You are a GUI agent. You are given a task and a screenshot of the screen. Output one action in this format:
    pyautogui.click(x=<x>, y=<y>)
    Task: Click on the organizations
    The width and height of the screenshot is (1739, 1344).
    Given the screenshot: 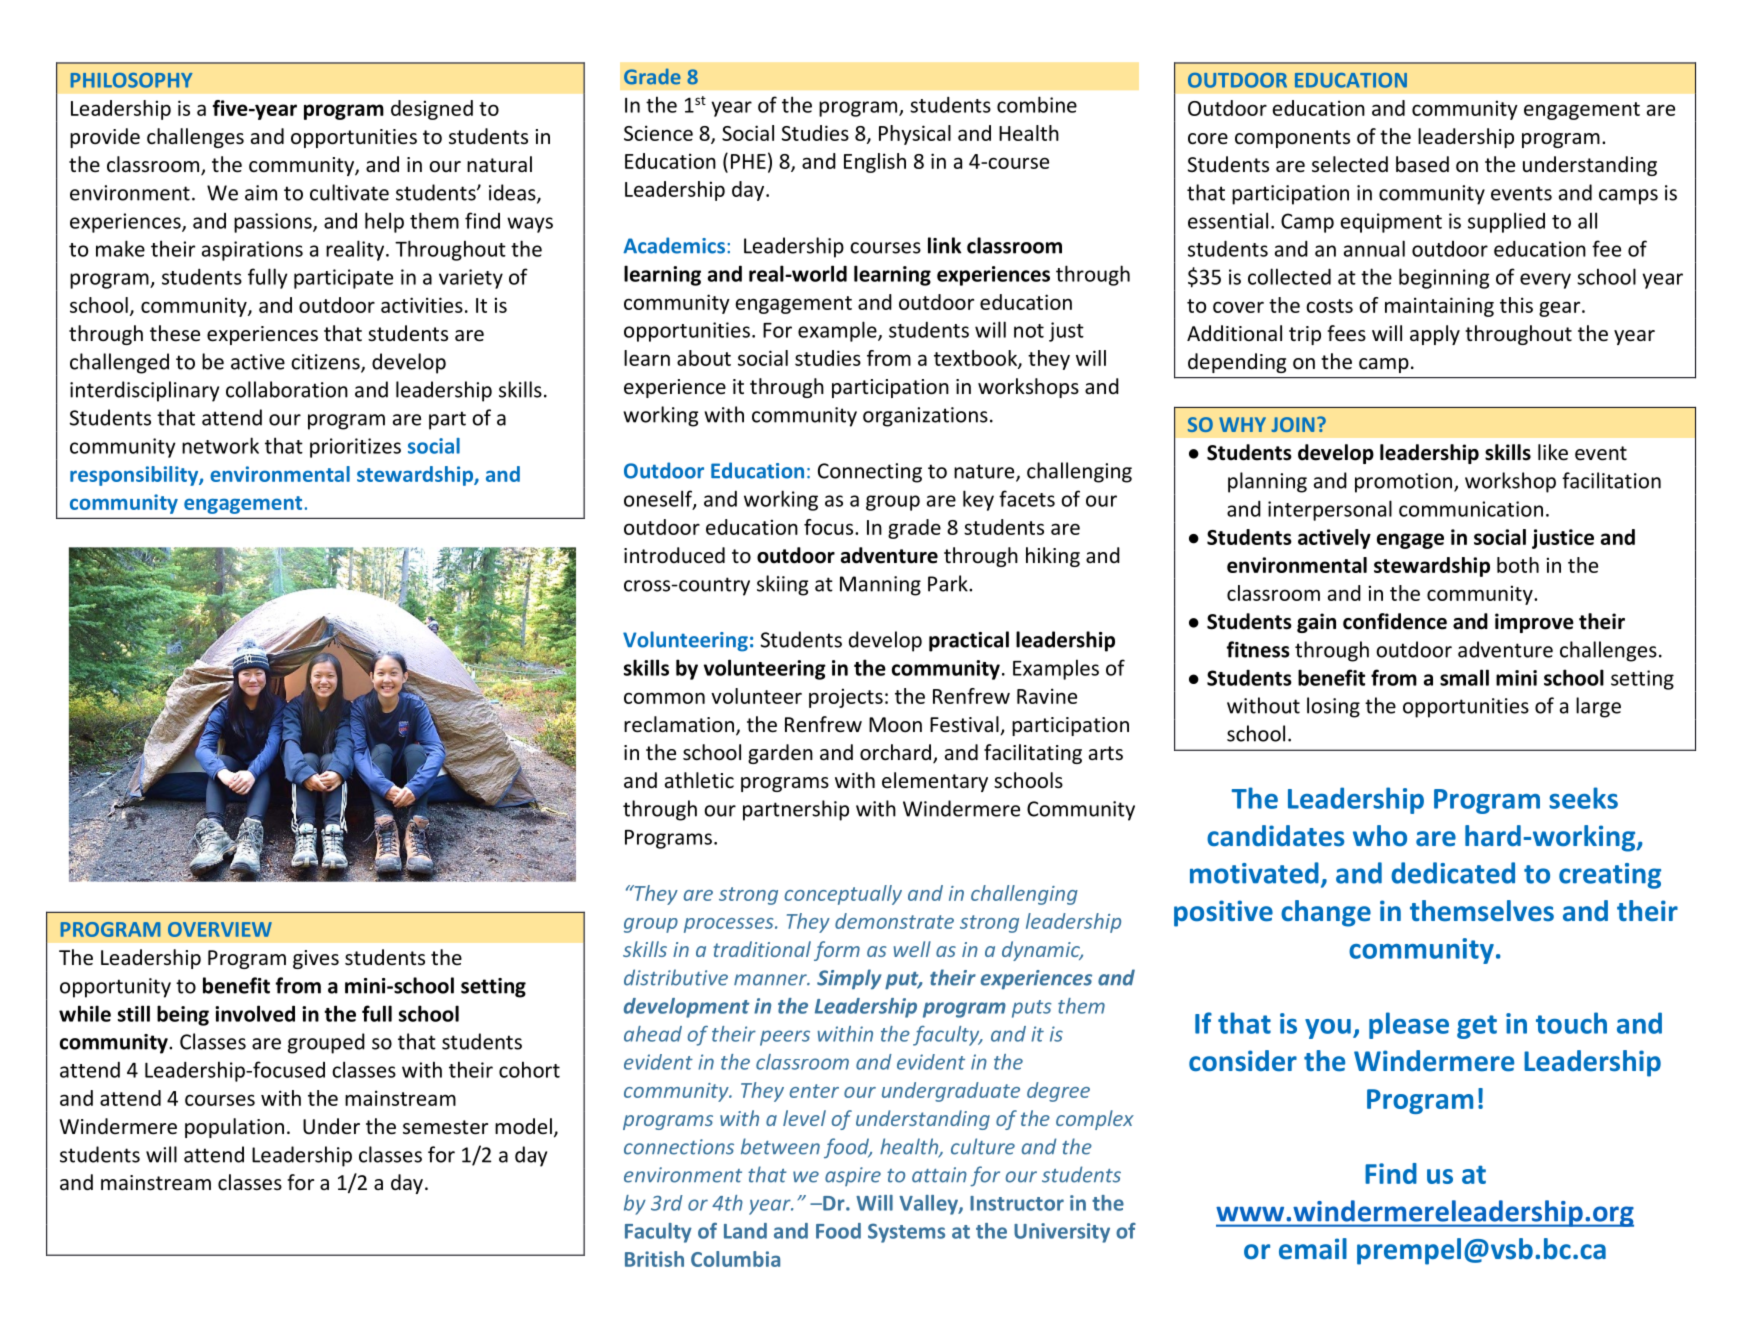 What is the action you would take?
    pyautogui.click(x=925, y=417)
